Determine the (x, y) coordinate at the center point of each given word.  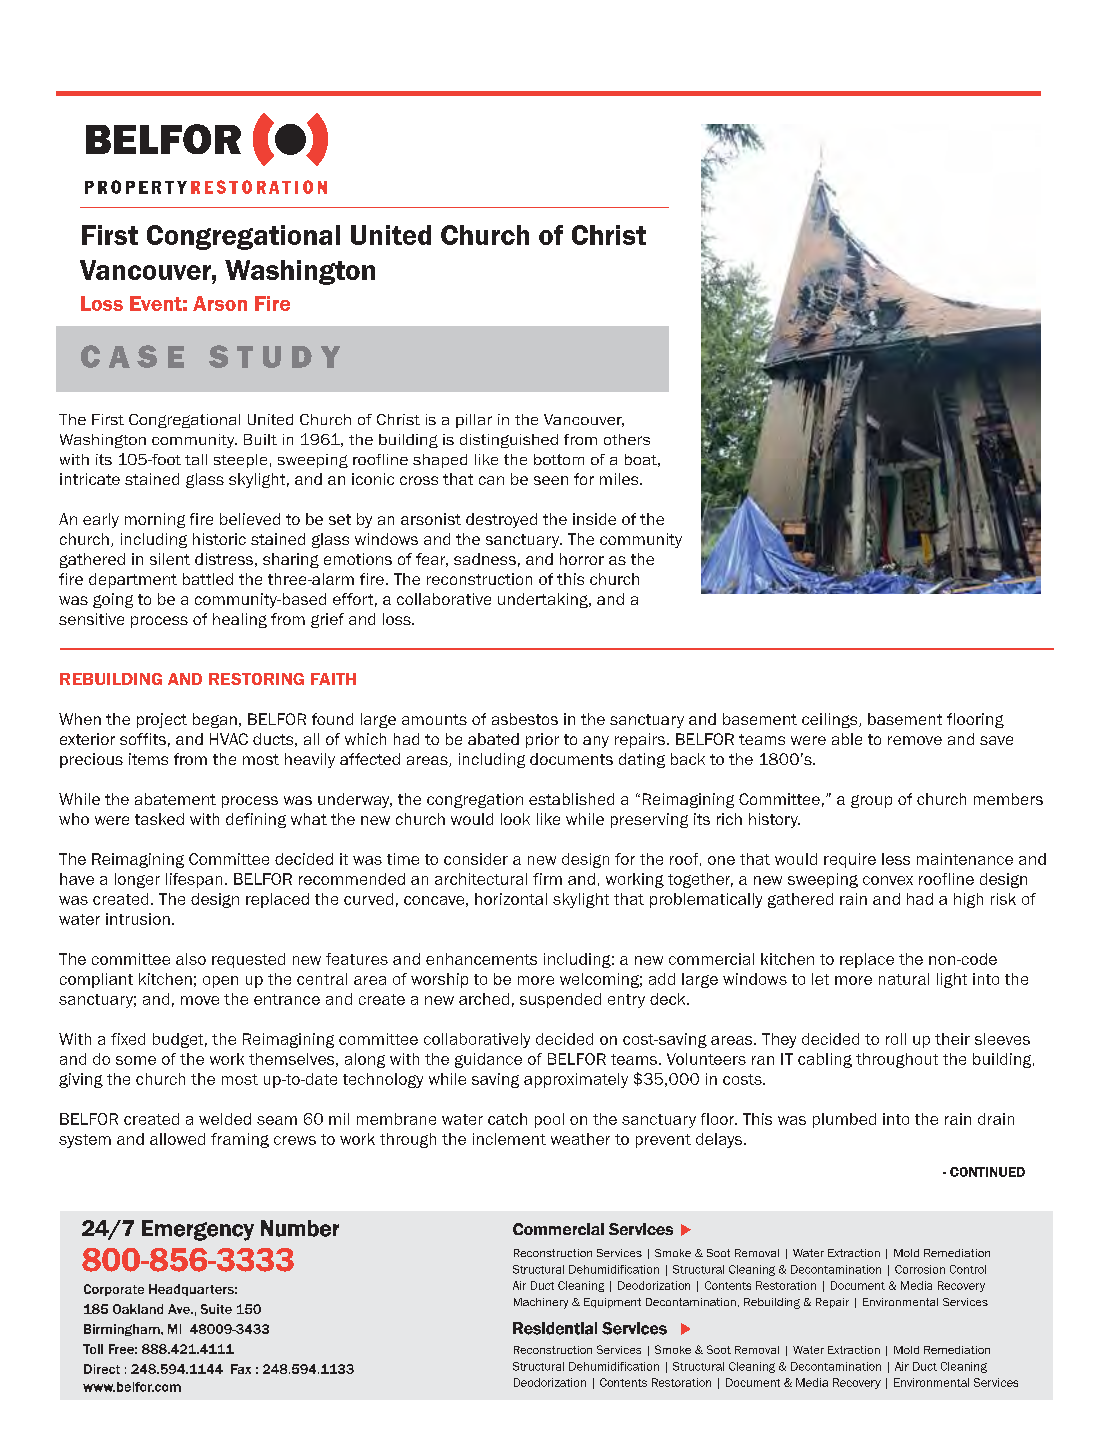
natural (904, 979)
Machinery (541, 1303)
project (162, 720)
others (627, 439)
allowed (177, 1139)
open (220, 982)
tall (196, 459)
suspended (560, 1000)
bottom (559, 459)
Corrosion (920, 1269)
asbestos (525, 719)
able (847, 739)
